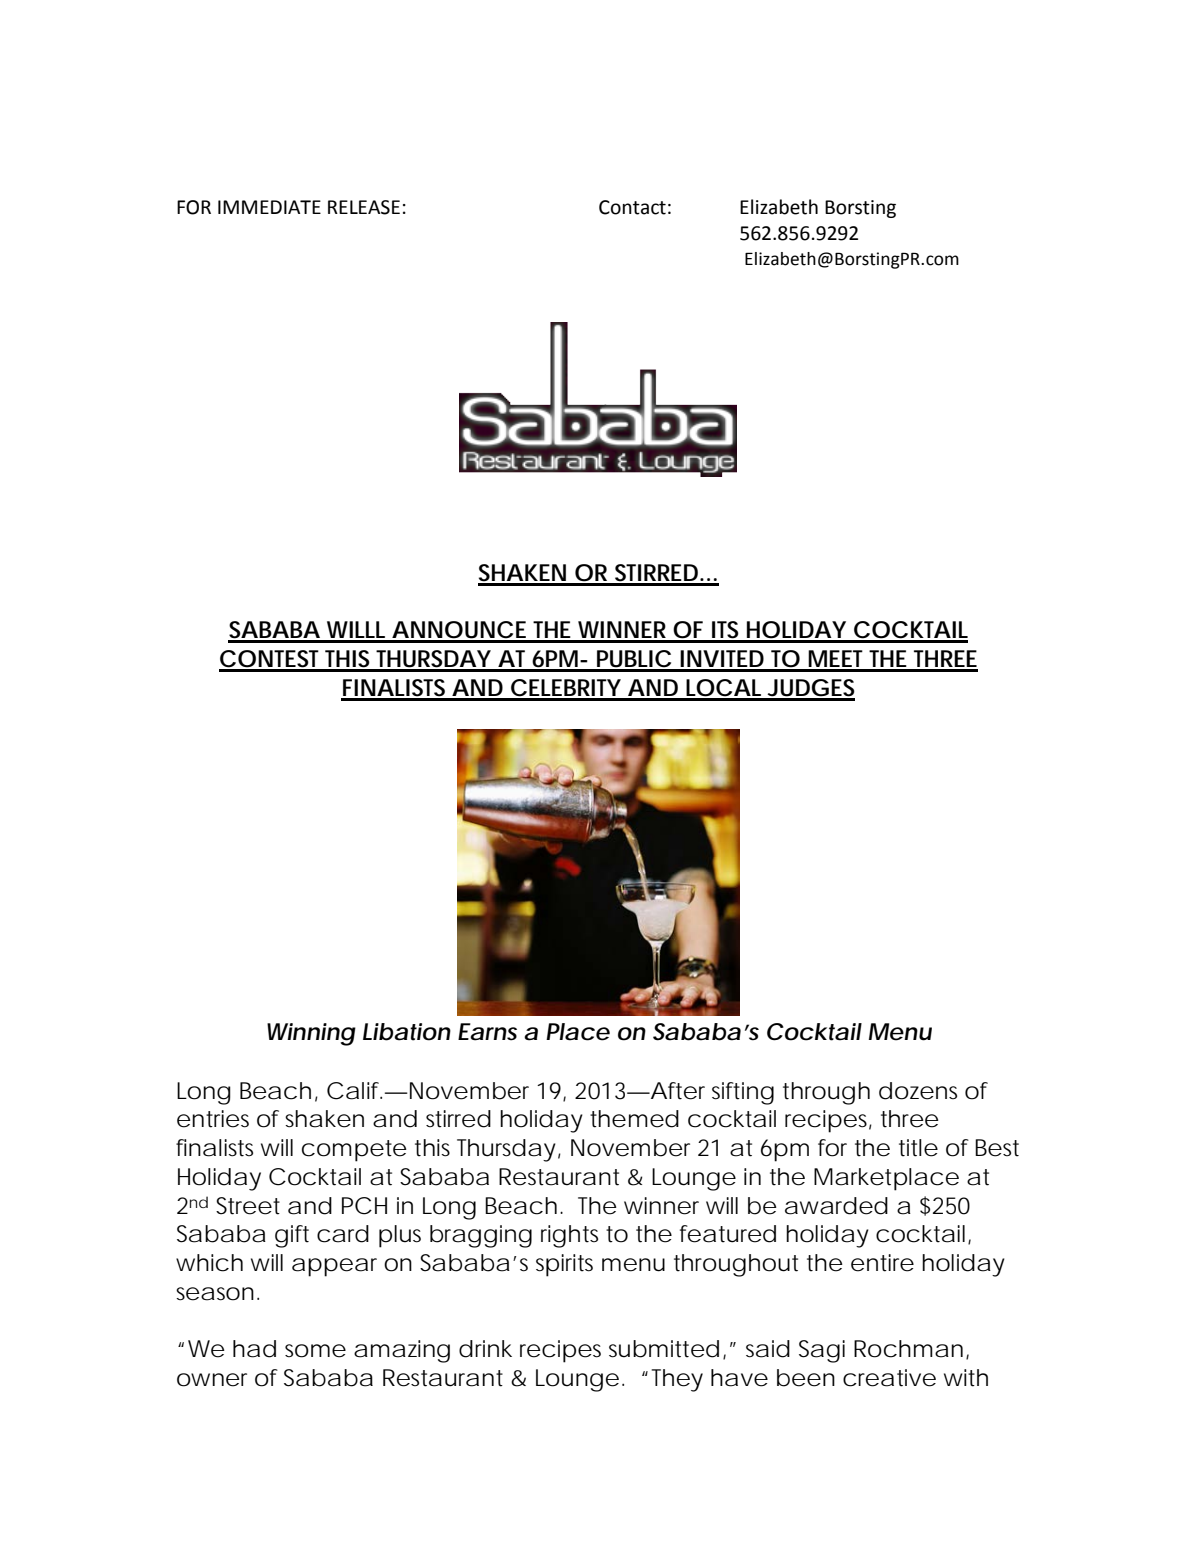  What do you see at coordinates (407, 1032) in the screenshot?
I see `Libation` at bounding box center [407, 1032].
